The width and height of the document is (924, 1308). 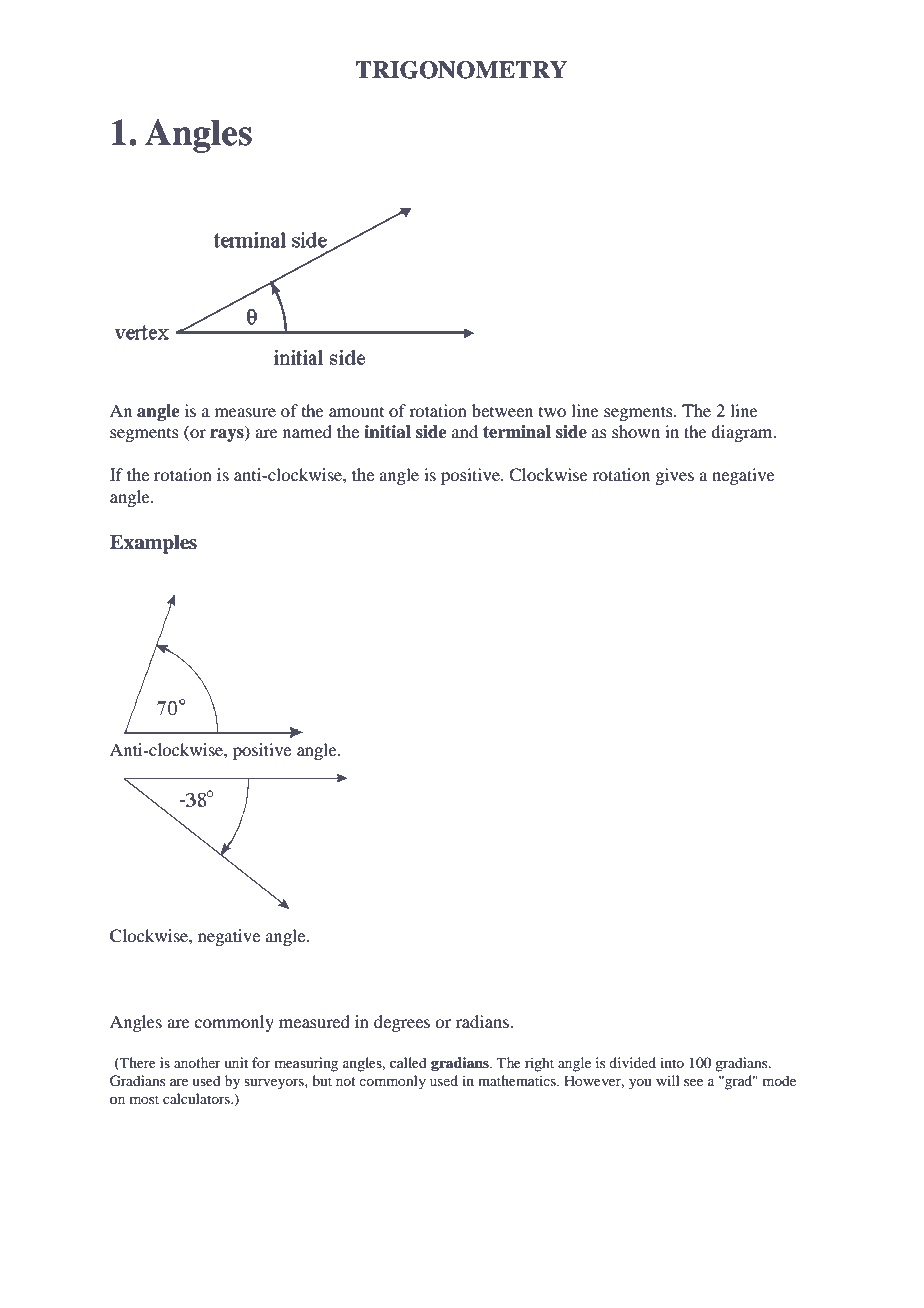 I want to click on into, so click(x=672, y=1062).
